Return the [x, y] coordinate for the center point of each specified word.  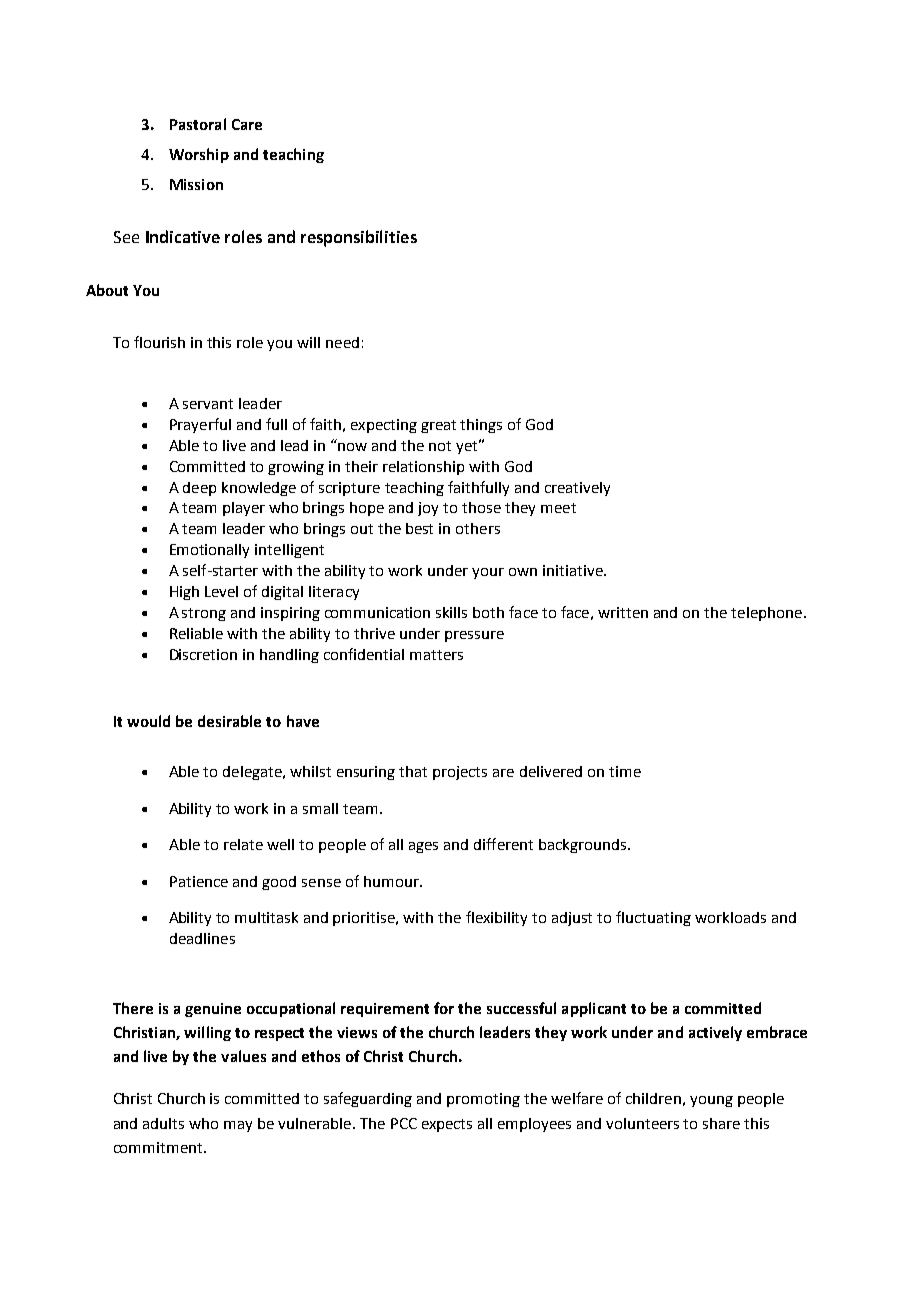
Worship [199, 155]
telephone [766, 614]
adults [163, 1123]
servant [208, 404]
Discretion [203, 654]
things [481, 426]
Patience [199, 881]
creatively [577, 489]
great [438, 426]
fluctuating [653, 918]
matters [436, 655]
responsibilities [359, 238]
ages [423, 847]
